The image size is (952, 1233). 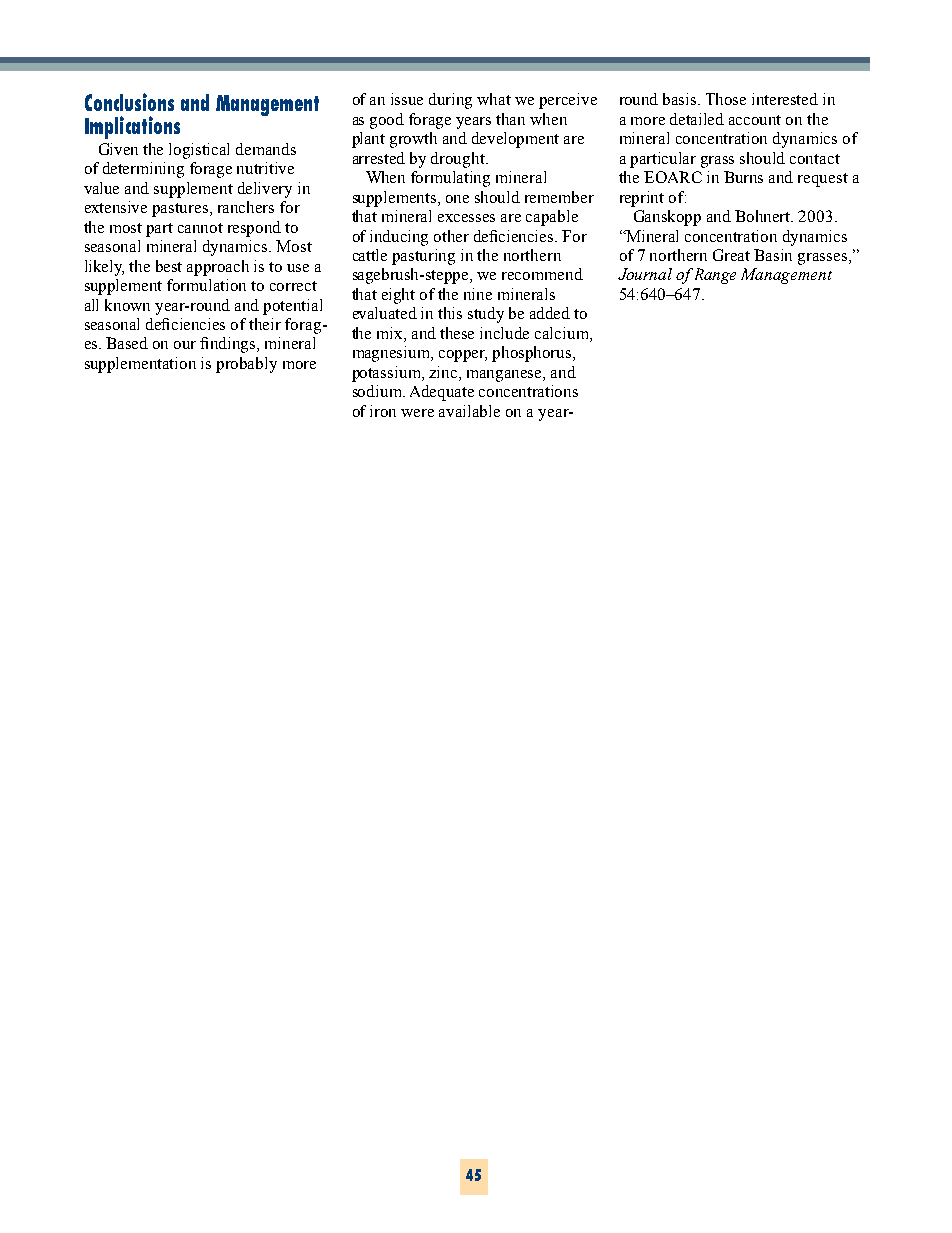 What do you see at coordinates (370, 255) in the screenshot?
I see `cattle` at bounding box center [370, 255].
